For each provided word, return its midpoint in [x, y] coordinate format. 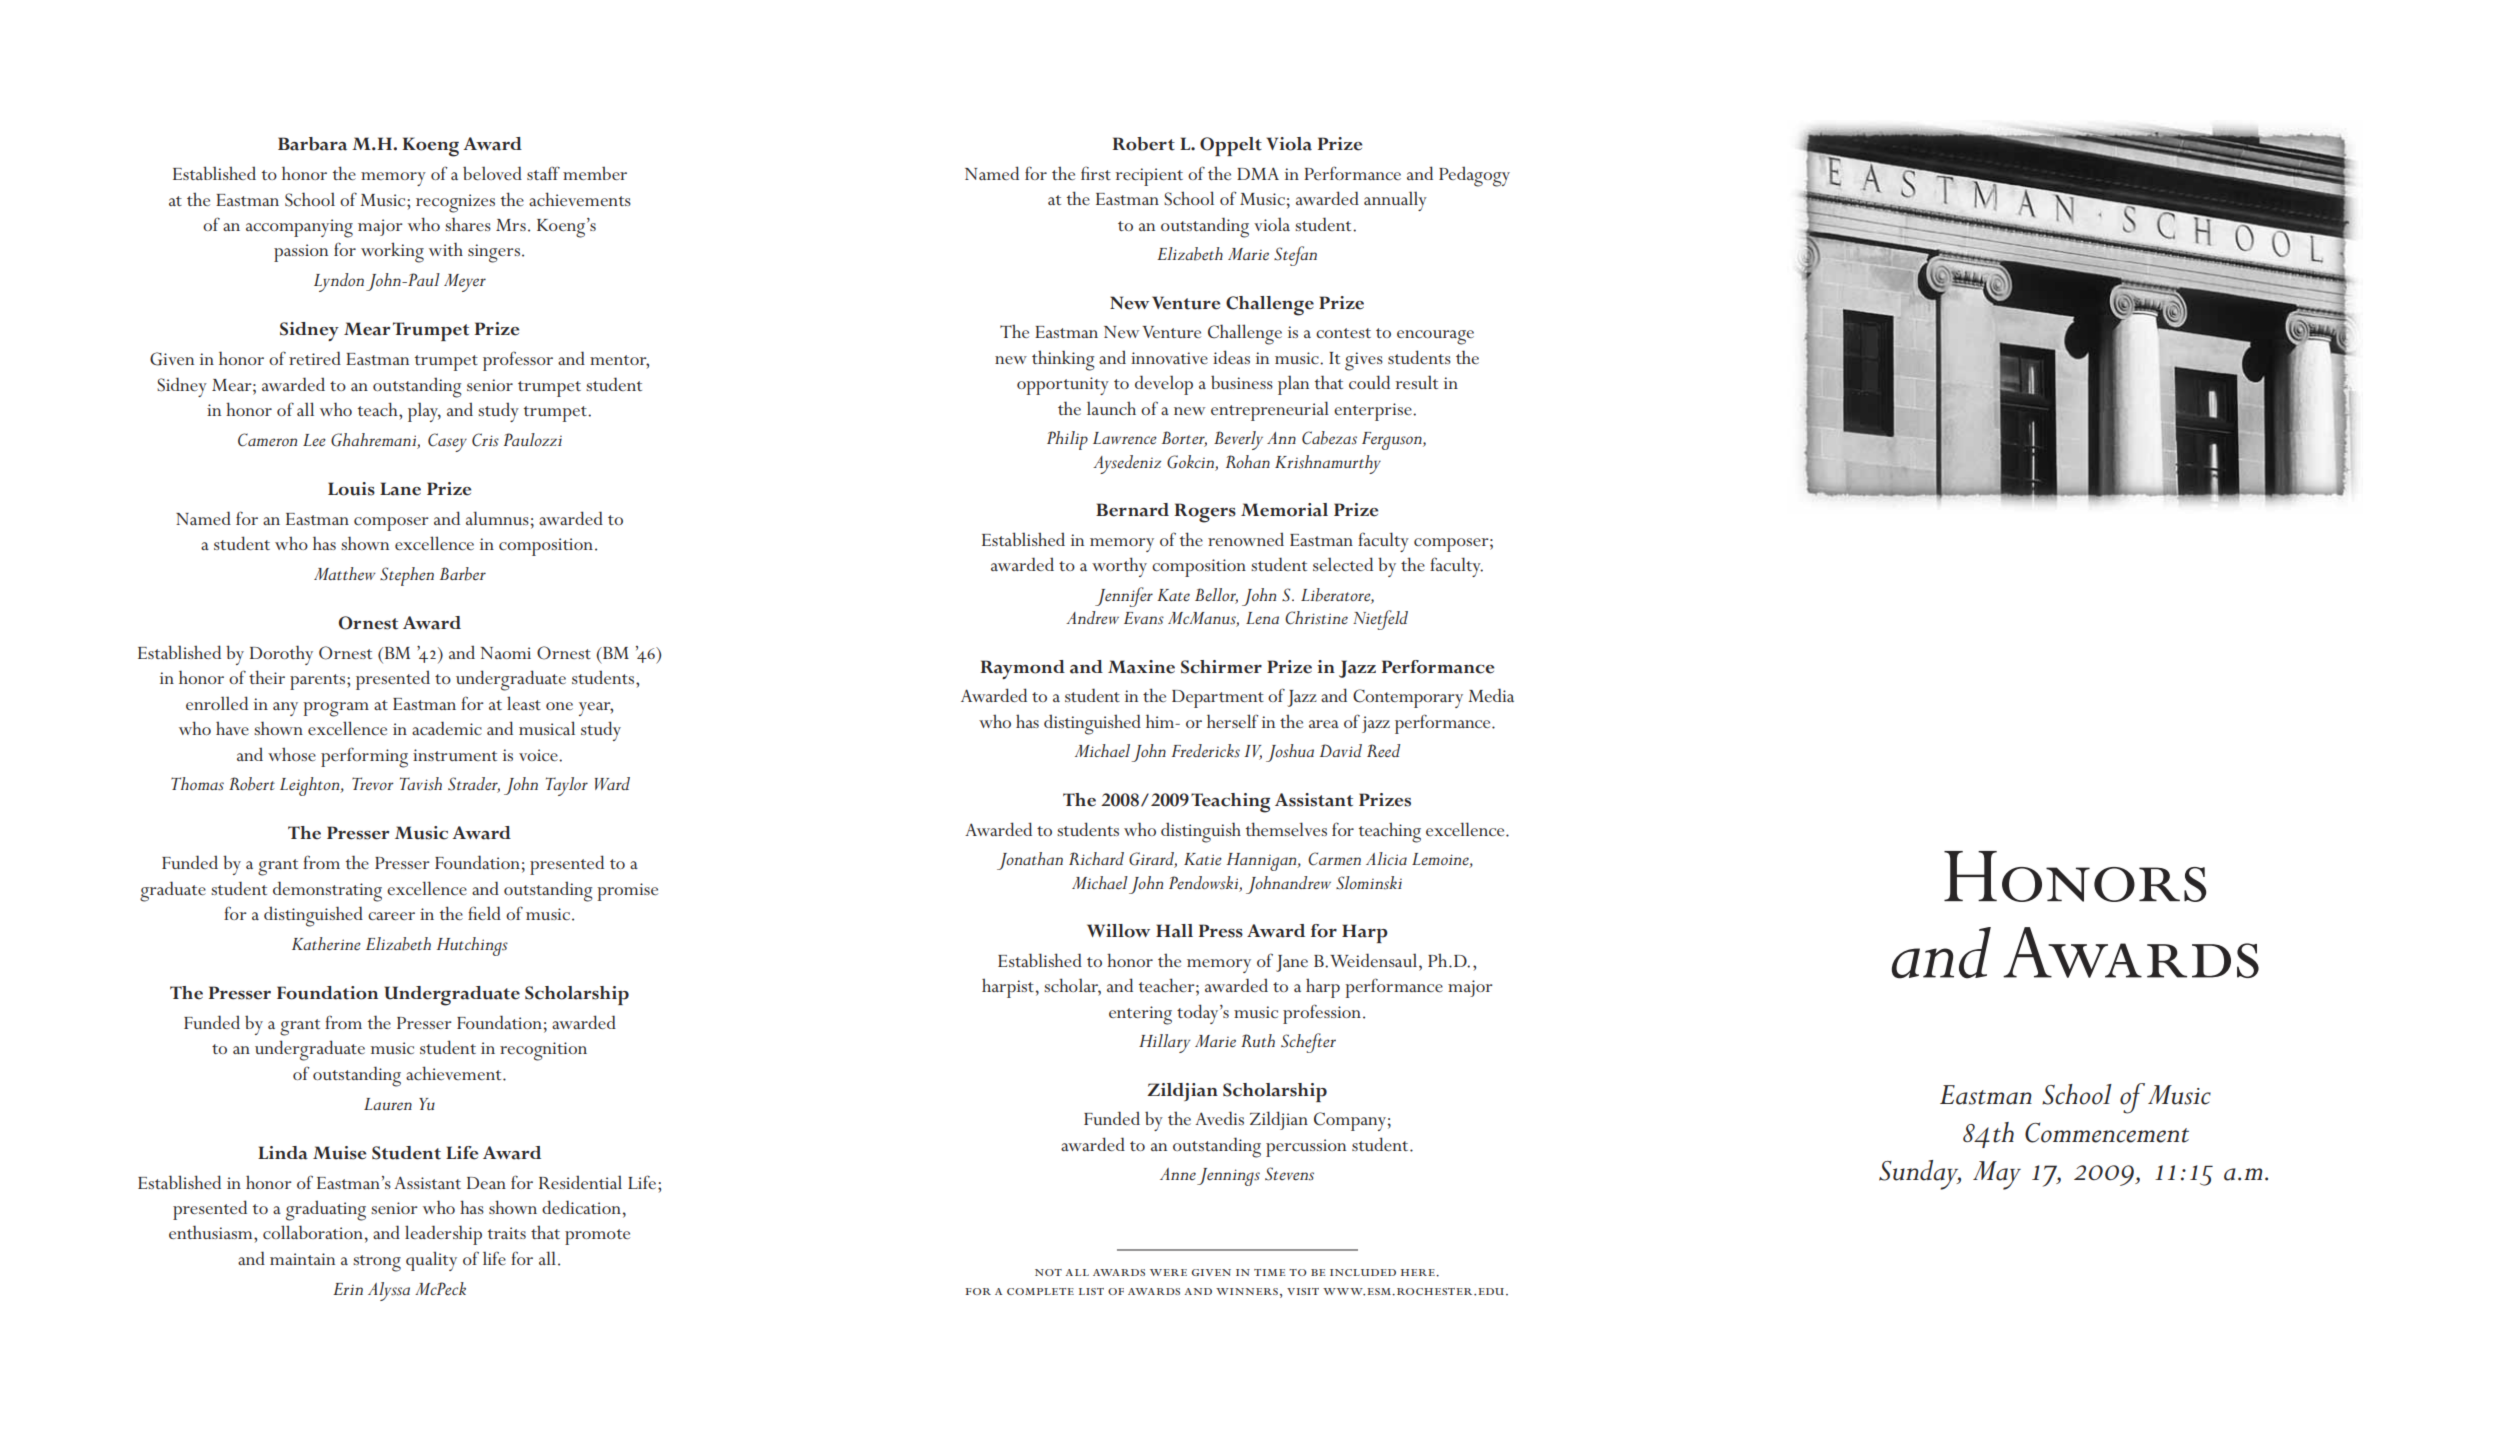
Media [1491, 695]
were [1168, 1272]
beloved [492, 173]
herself [1233, 721]
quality [431, 1261]
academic [447, 728]
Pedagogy [1474, 176]
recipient [1149, 177]
